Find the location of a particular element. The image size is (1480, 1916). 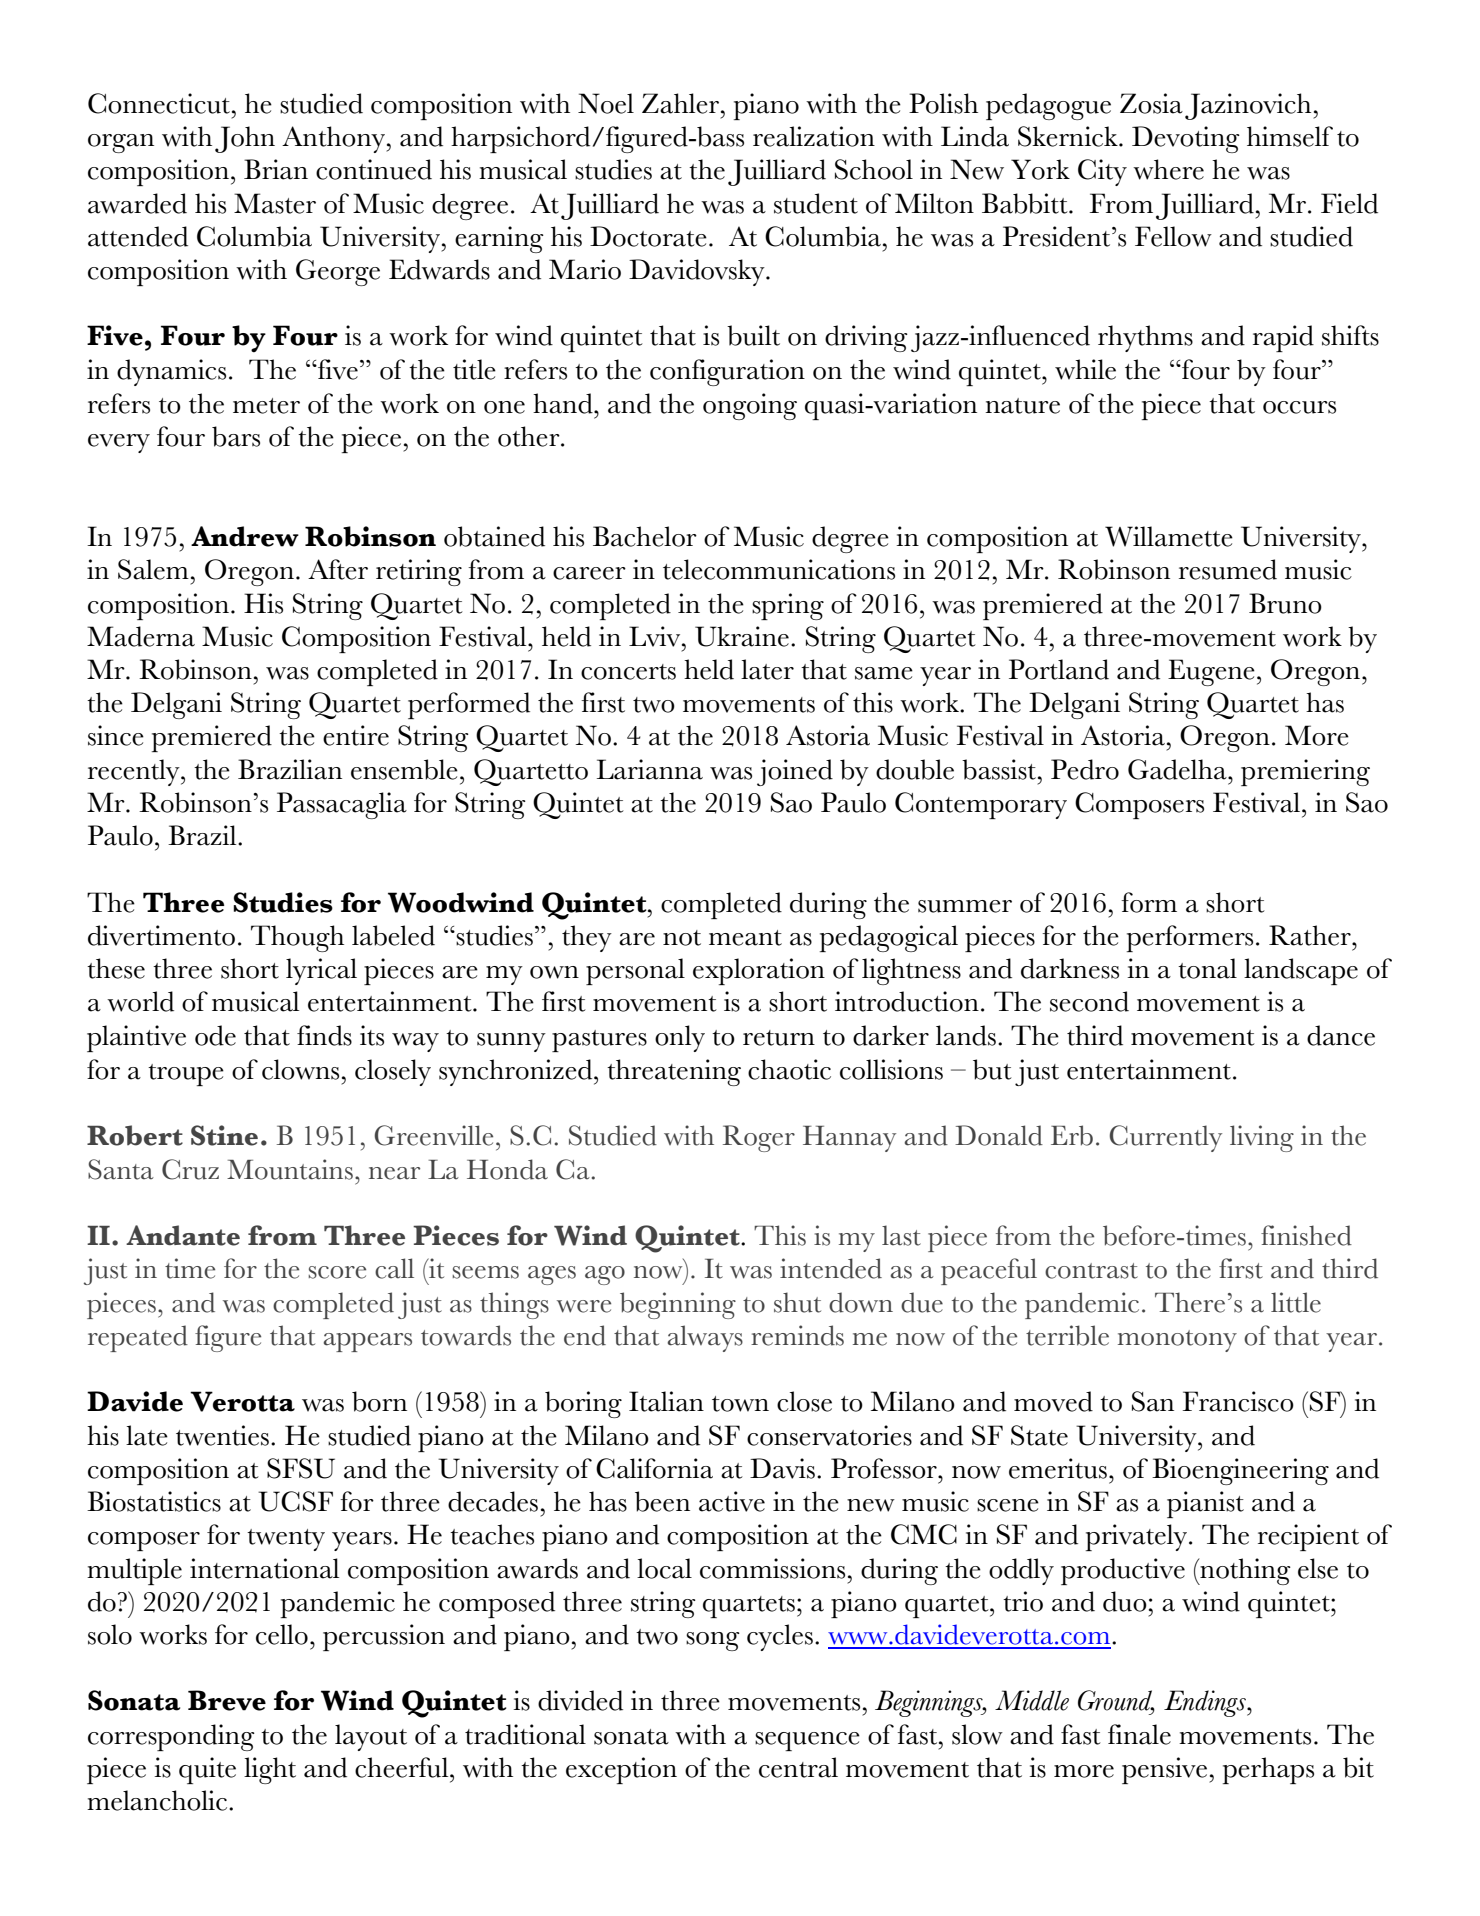

pensive is located at coordinates (1166, 1770).
